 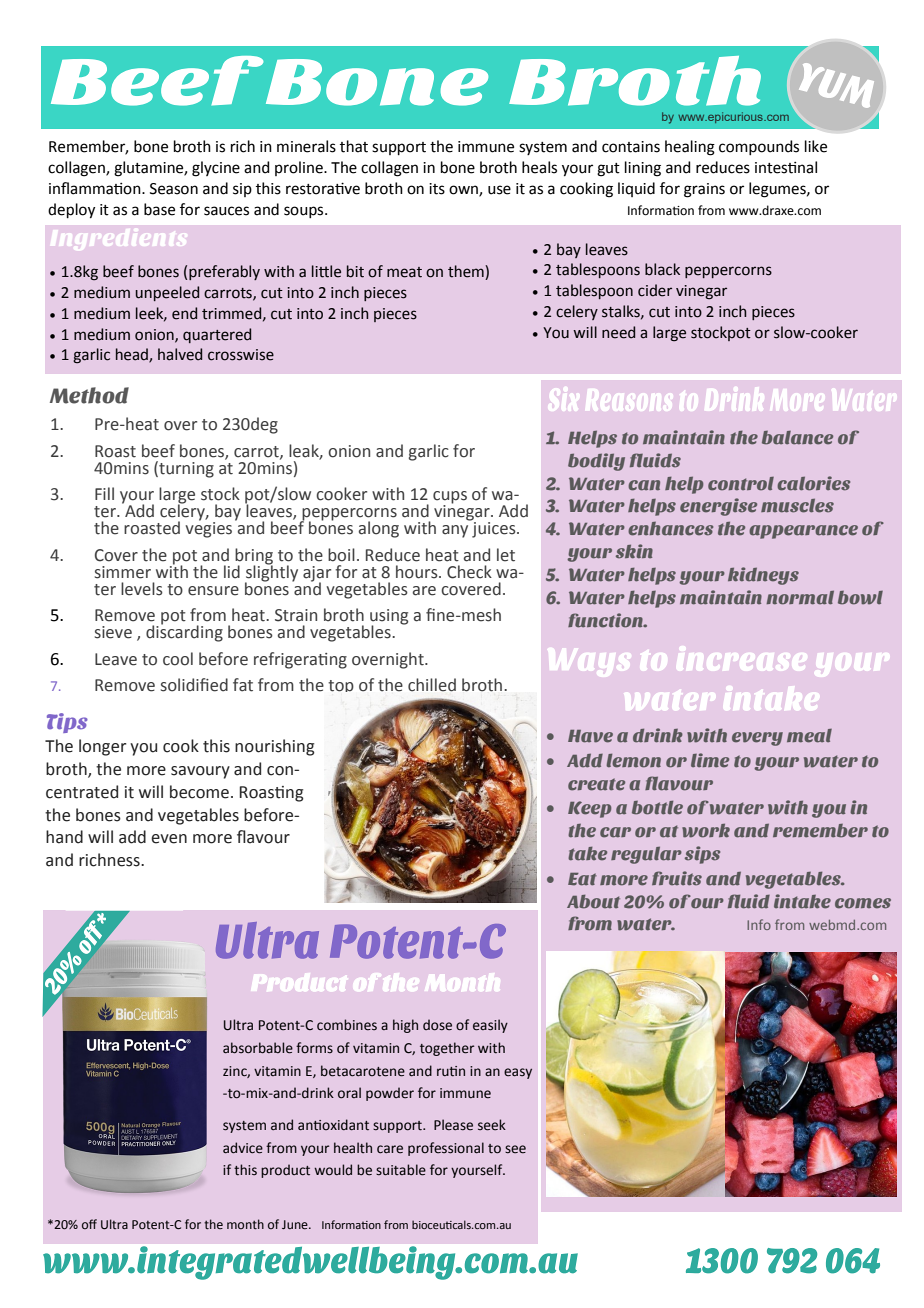 What do you see at coordinates (169, 839) in the screenshot?
I see `even` at bounding box center [169, 839].
